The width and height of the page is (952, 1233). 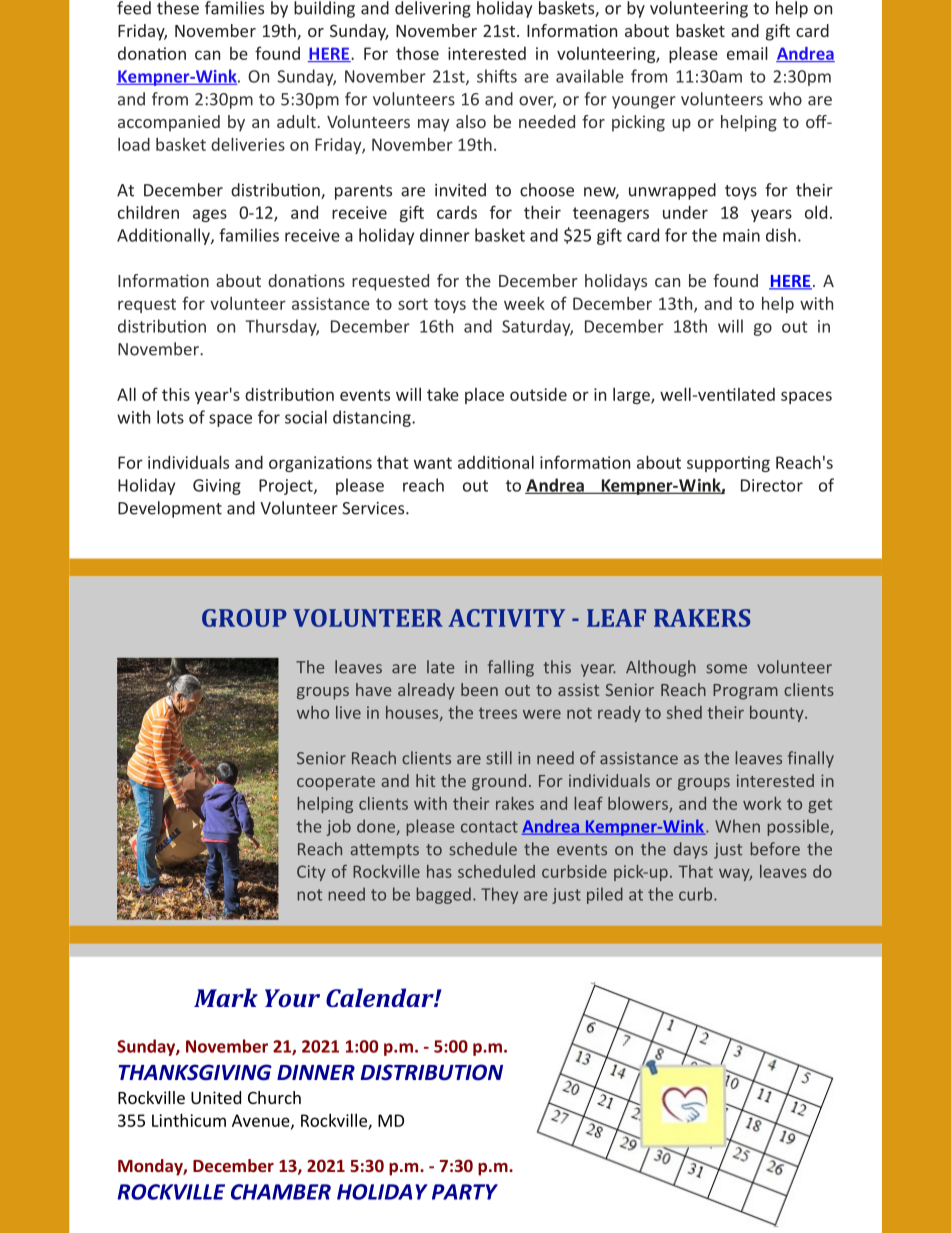 I want to click on some, so click(x=726, y=669).
